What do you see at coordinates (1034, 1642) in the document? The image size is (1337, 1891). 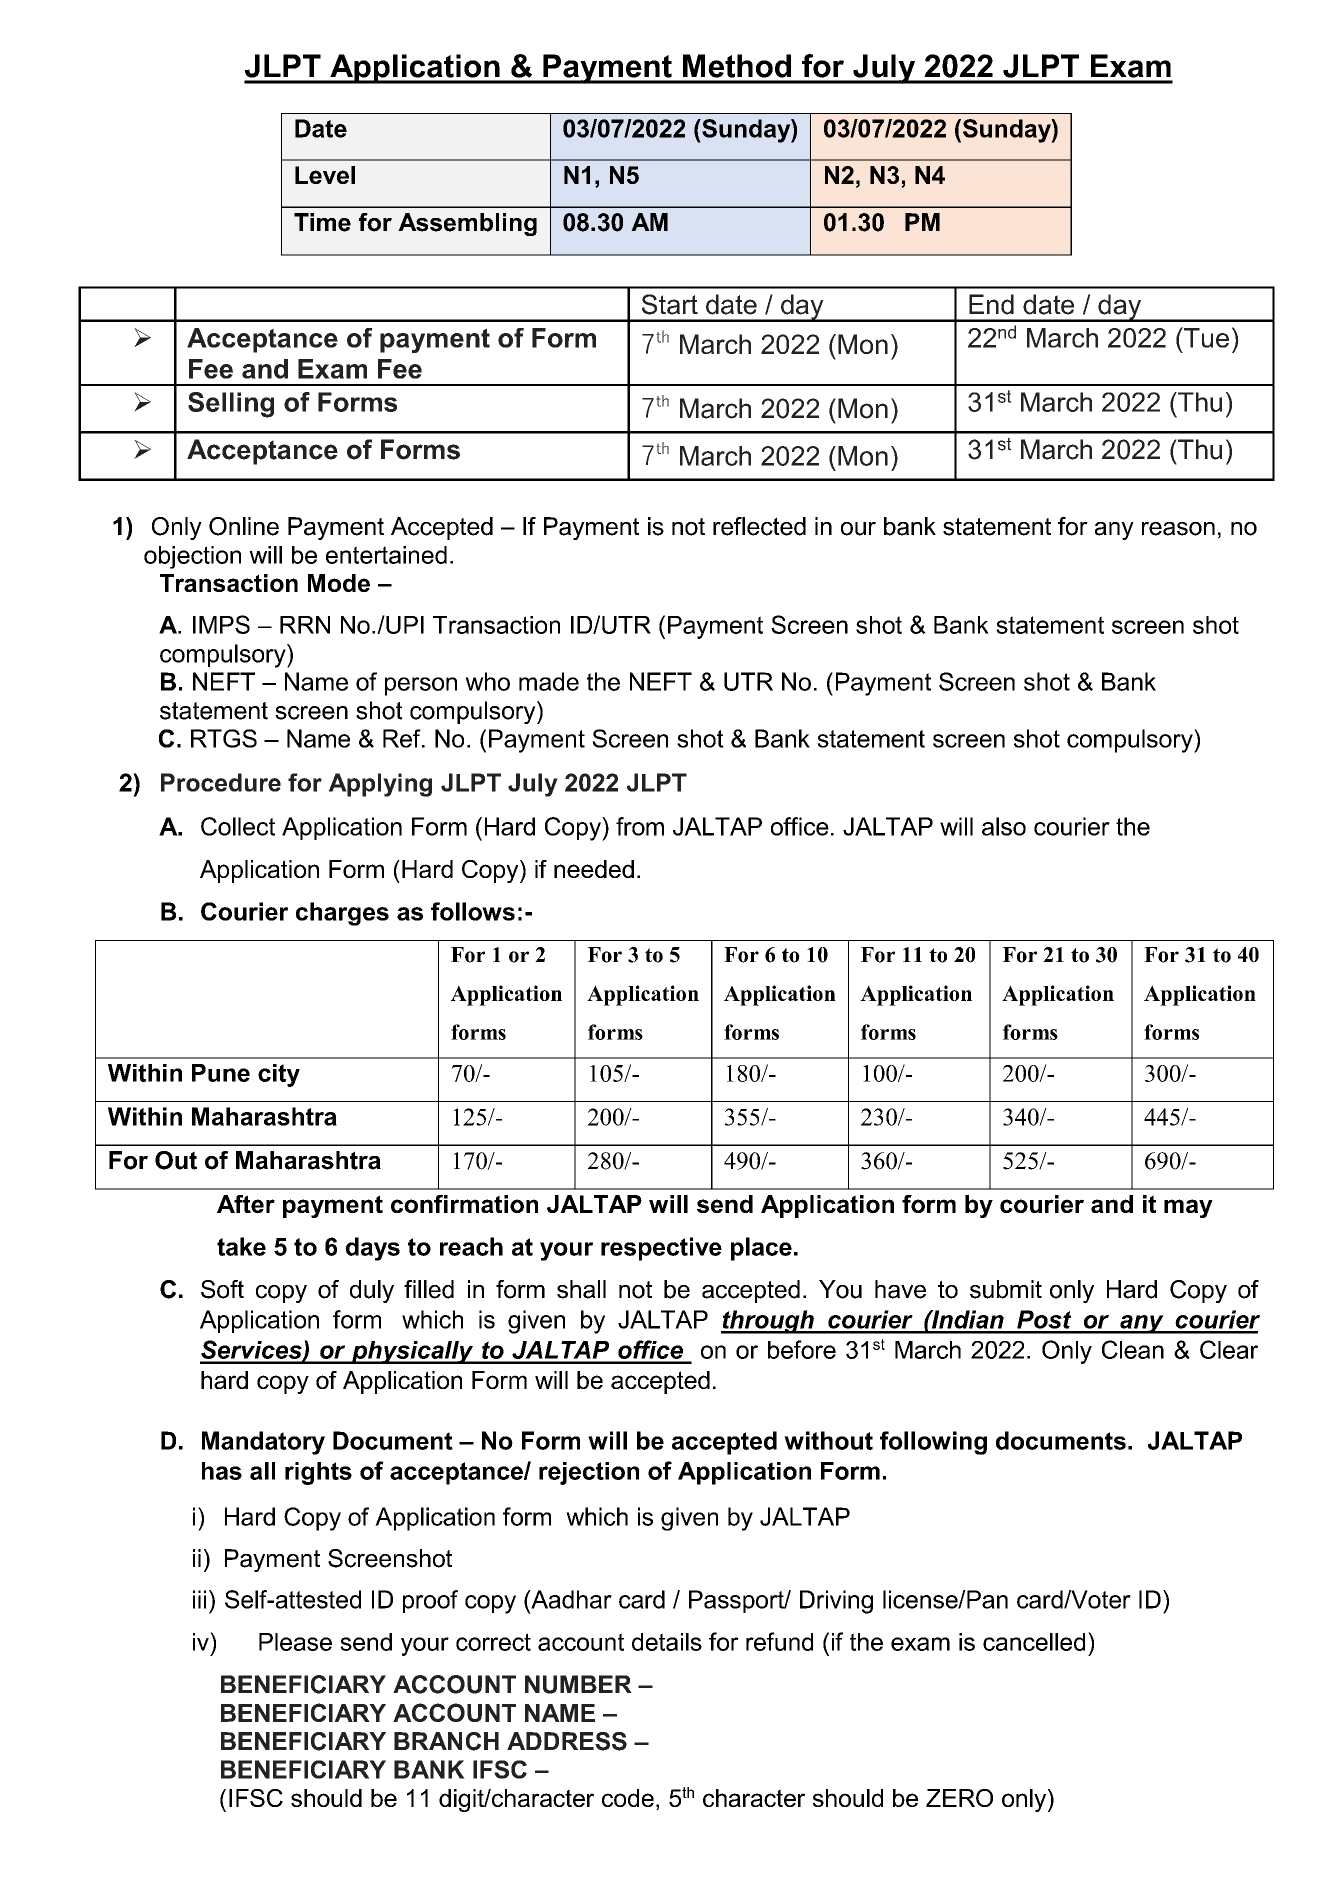 I see `cancelled` at bounding box center [1034, 1642].
